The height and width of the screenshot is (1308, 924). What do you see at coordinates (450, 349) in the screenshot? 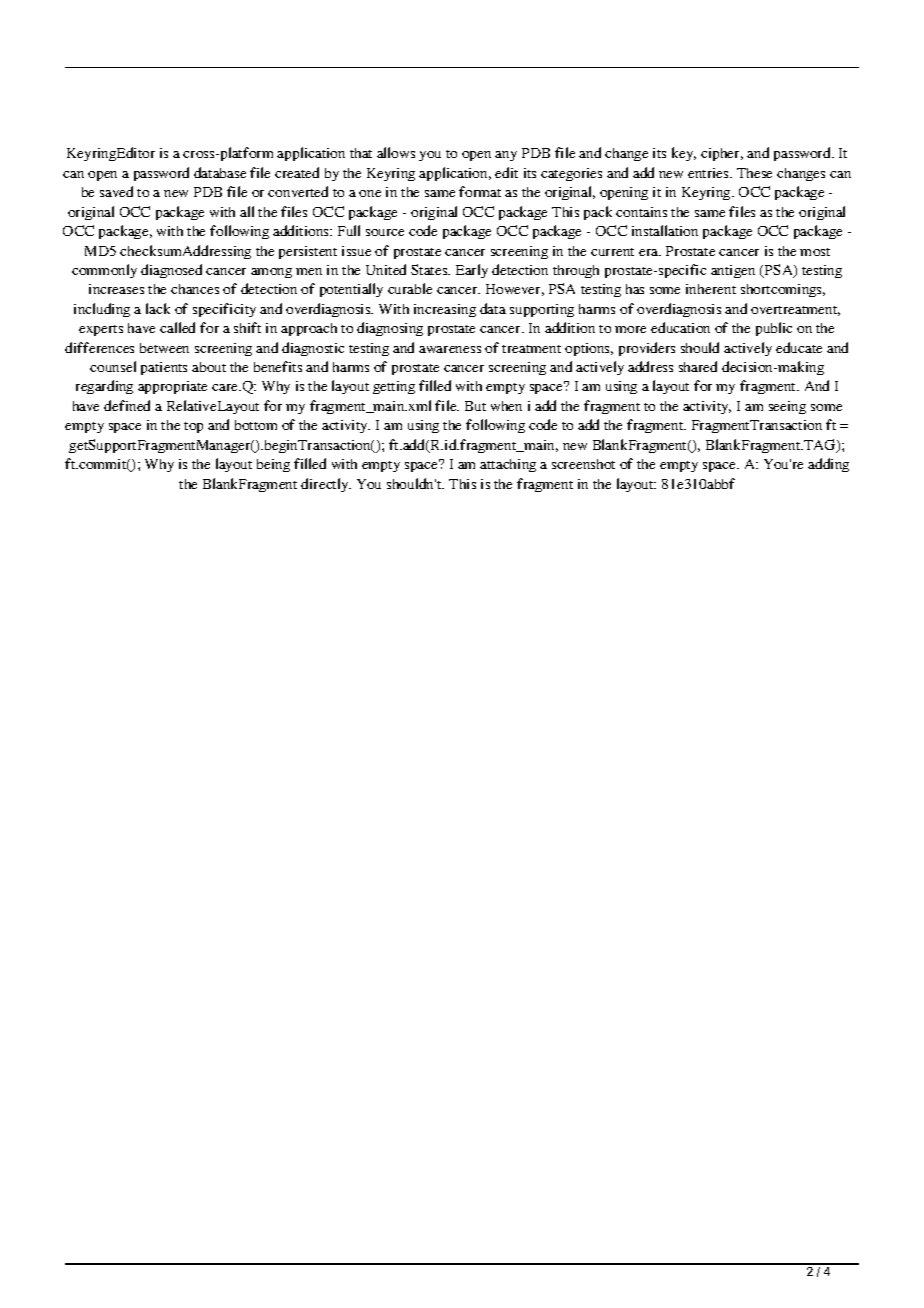
I see `awareness` at bounding box center [450, 349].
